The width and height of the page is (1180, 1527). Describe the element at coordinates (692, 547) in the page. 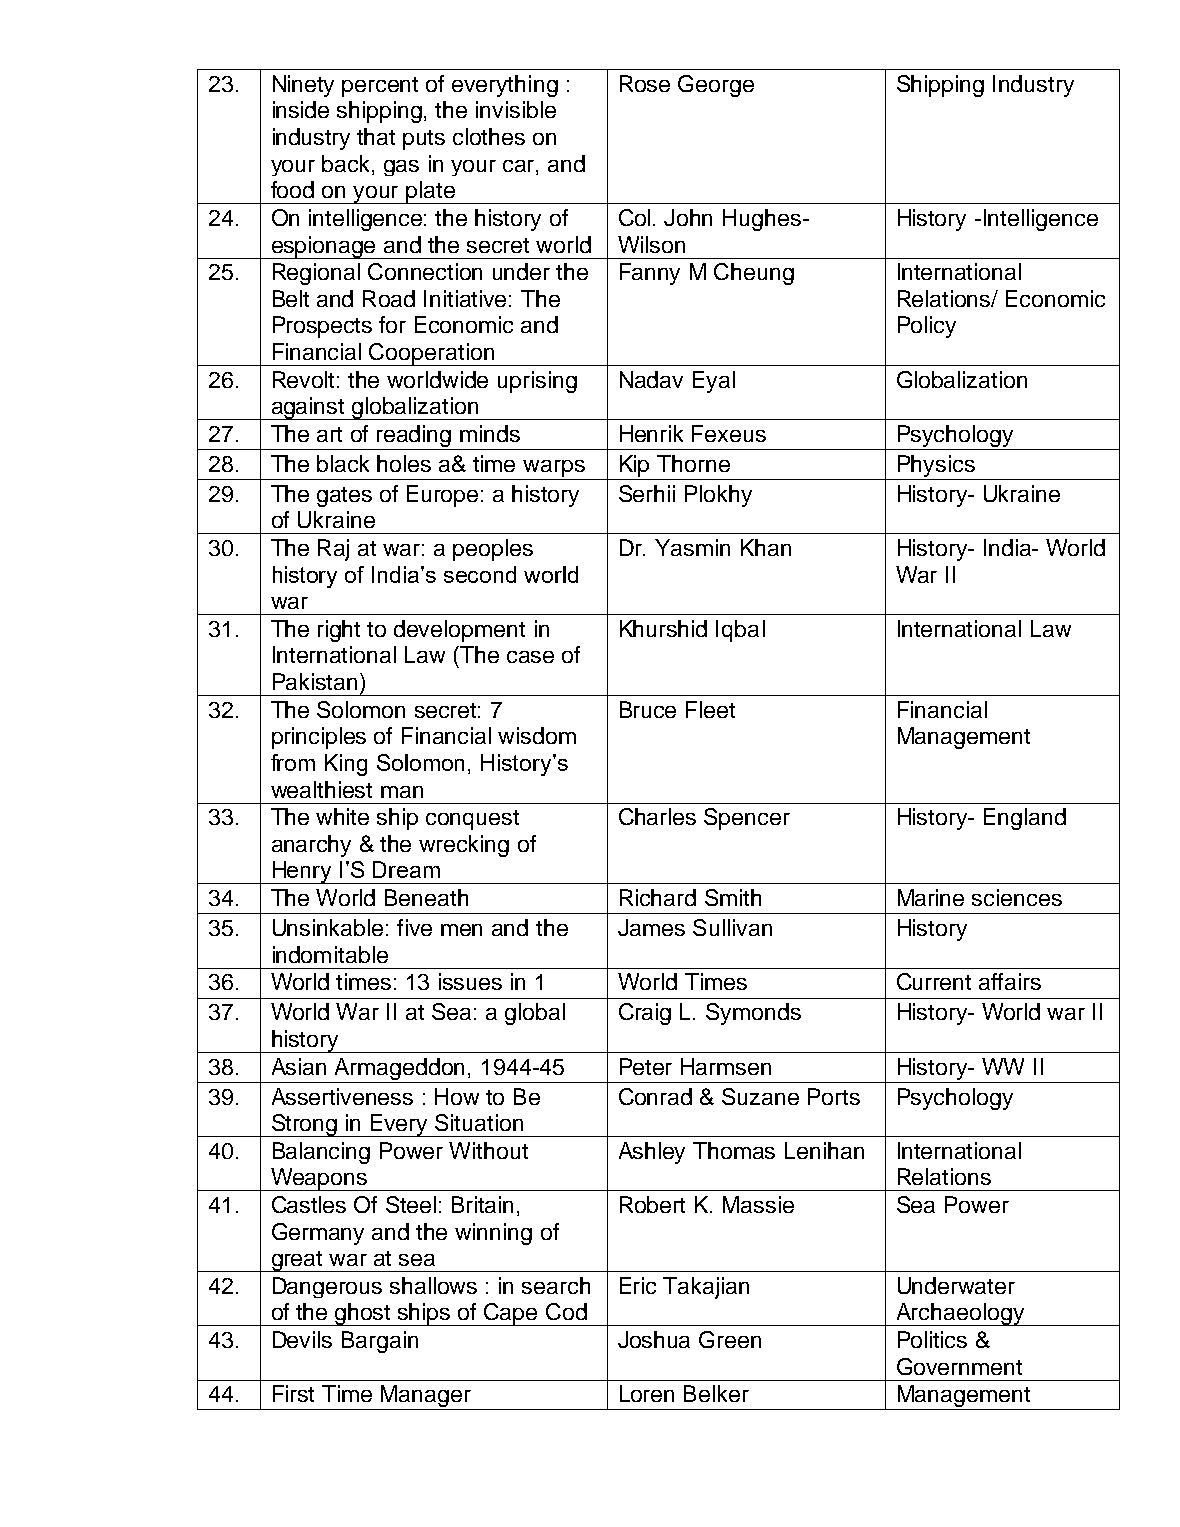

I see `Yasmin` at that location.
